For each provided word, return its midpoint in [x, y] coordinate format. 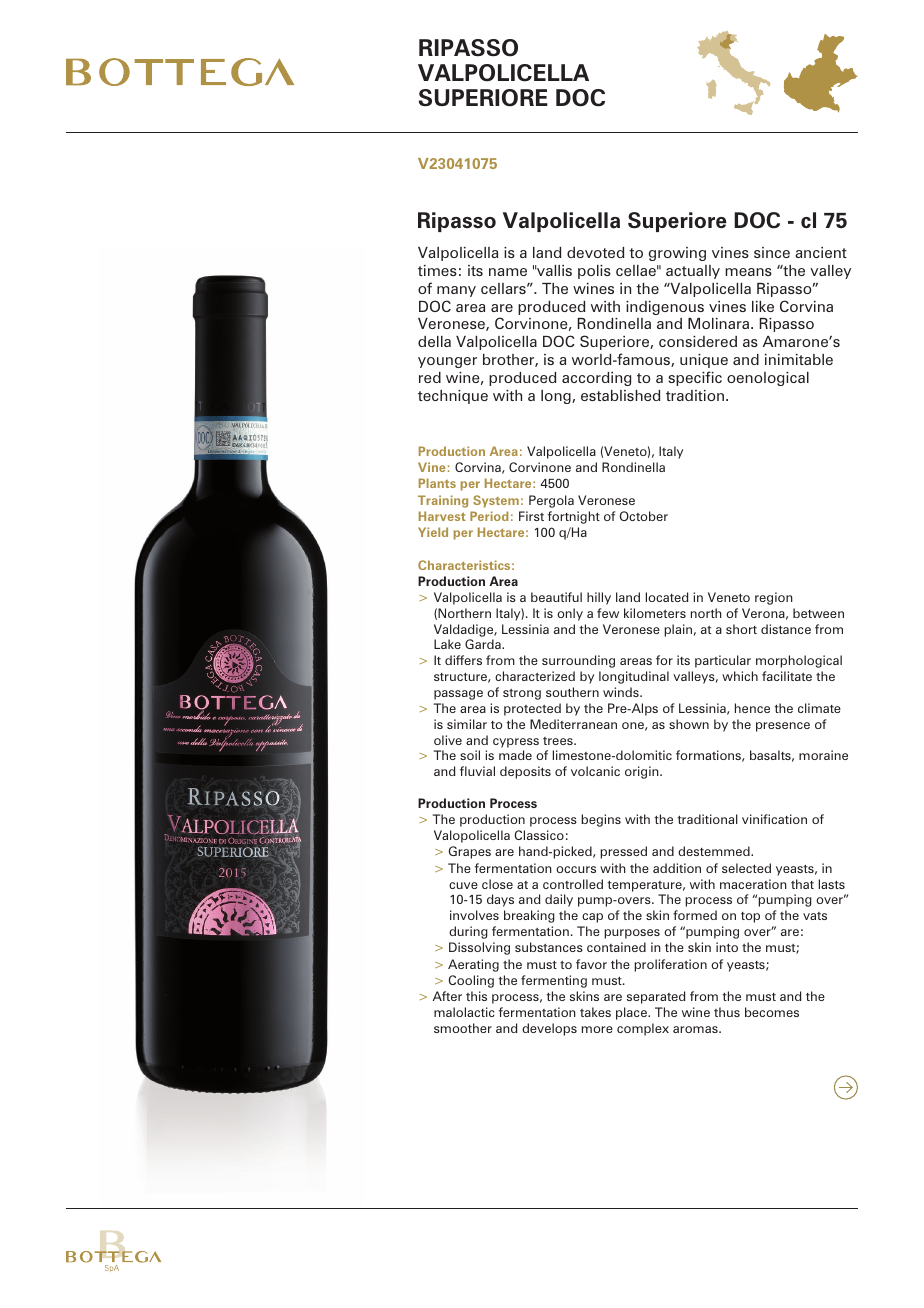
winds [622, 692]
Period [489, 516]
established [620, 395]
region [774, 598]
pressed [623, 852]
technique [453, 397]
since [772, 252]
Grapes [469, 852]
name [508, 272]
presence [783, 727]
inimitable [799, 359]
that [802, 884]
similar [467, 724]
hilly [599, 598]
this [476, 996]
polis [594, 272]
